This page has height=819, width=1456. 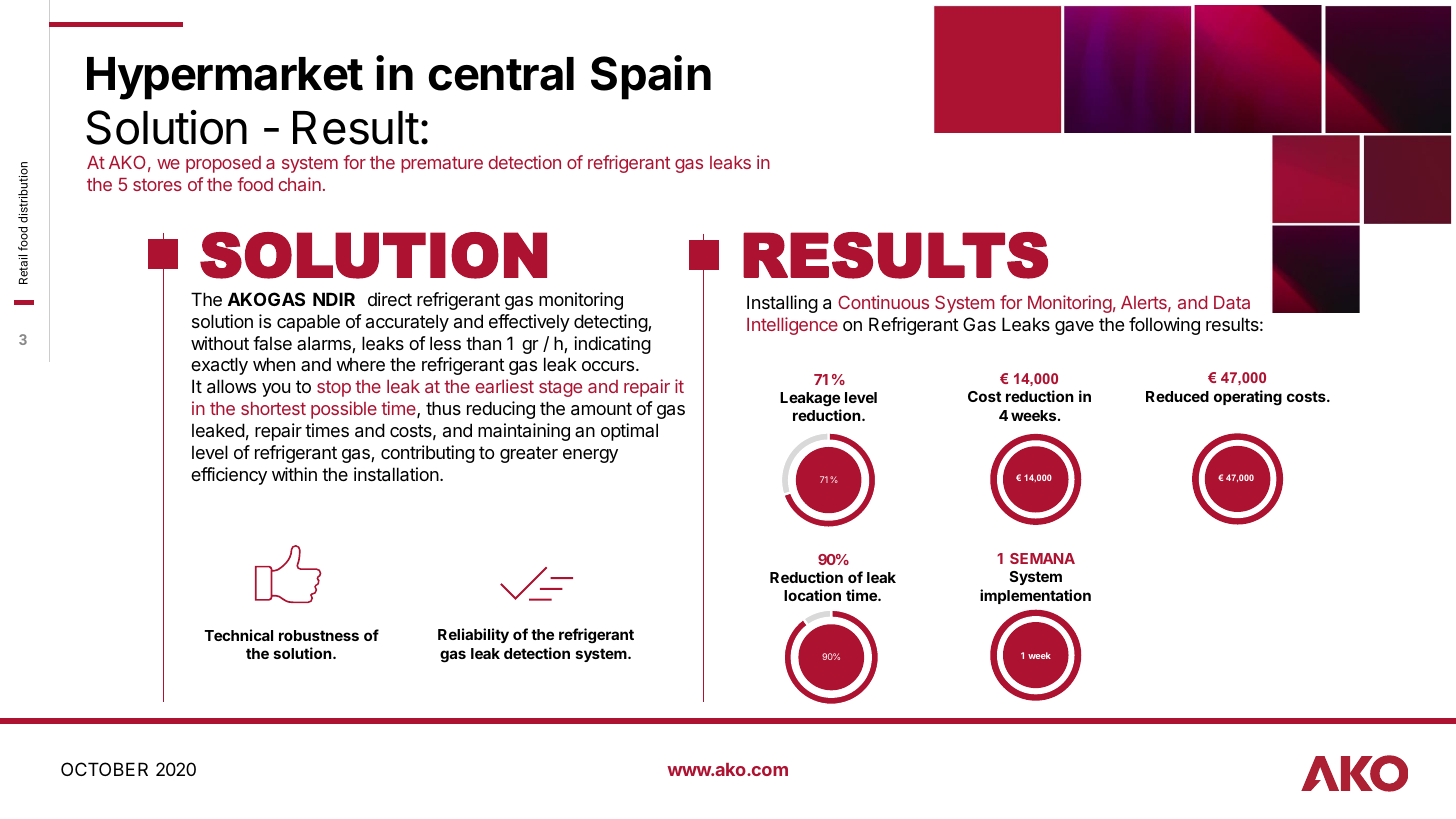 What do you see at coordinates (812, 595) in the page?
I see `location` at bounding box center [812, 595].
